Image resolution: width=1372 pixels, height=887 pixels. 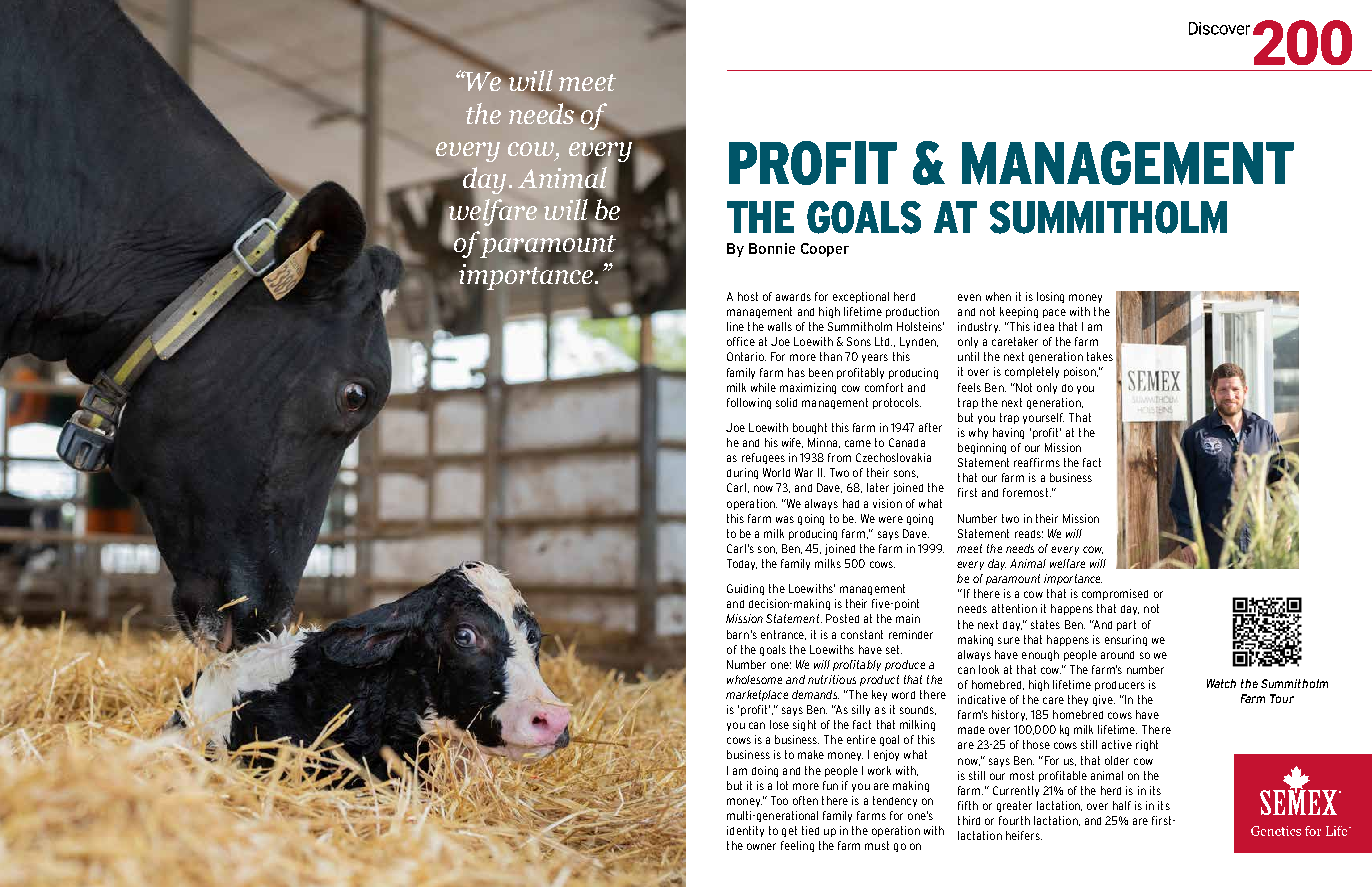 What do you see at coordinates (825, 250) in the page?
I see `Cooper` at bounding box center [825, 250].
